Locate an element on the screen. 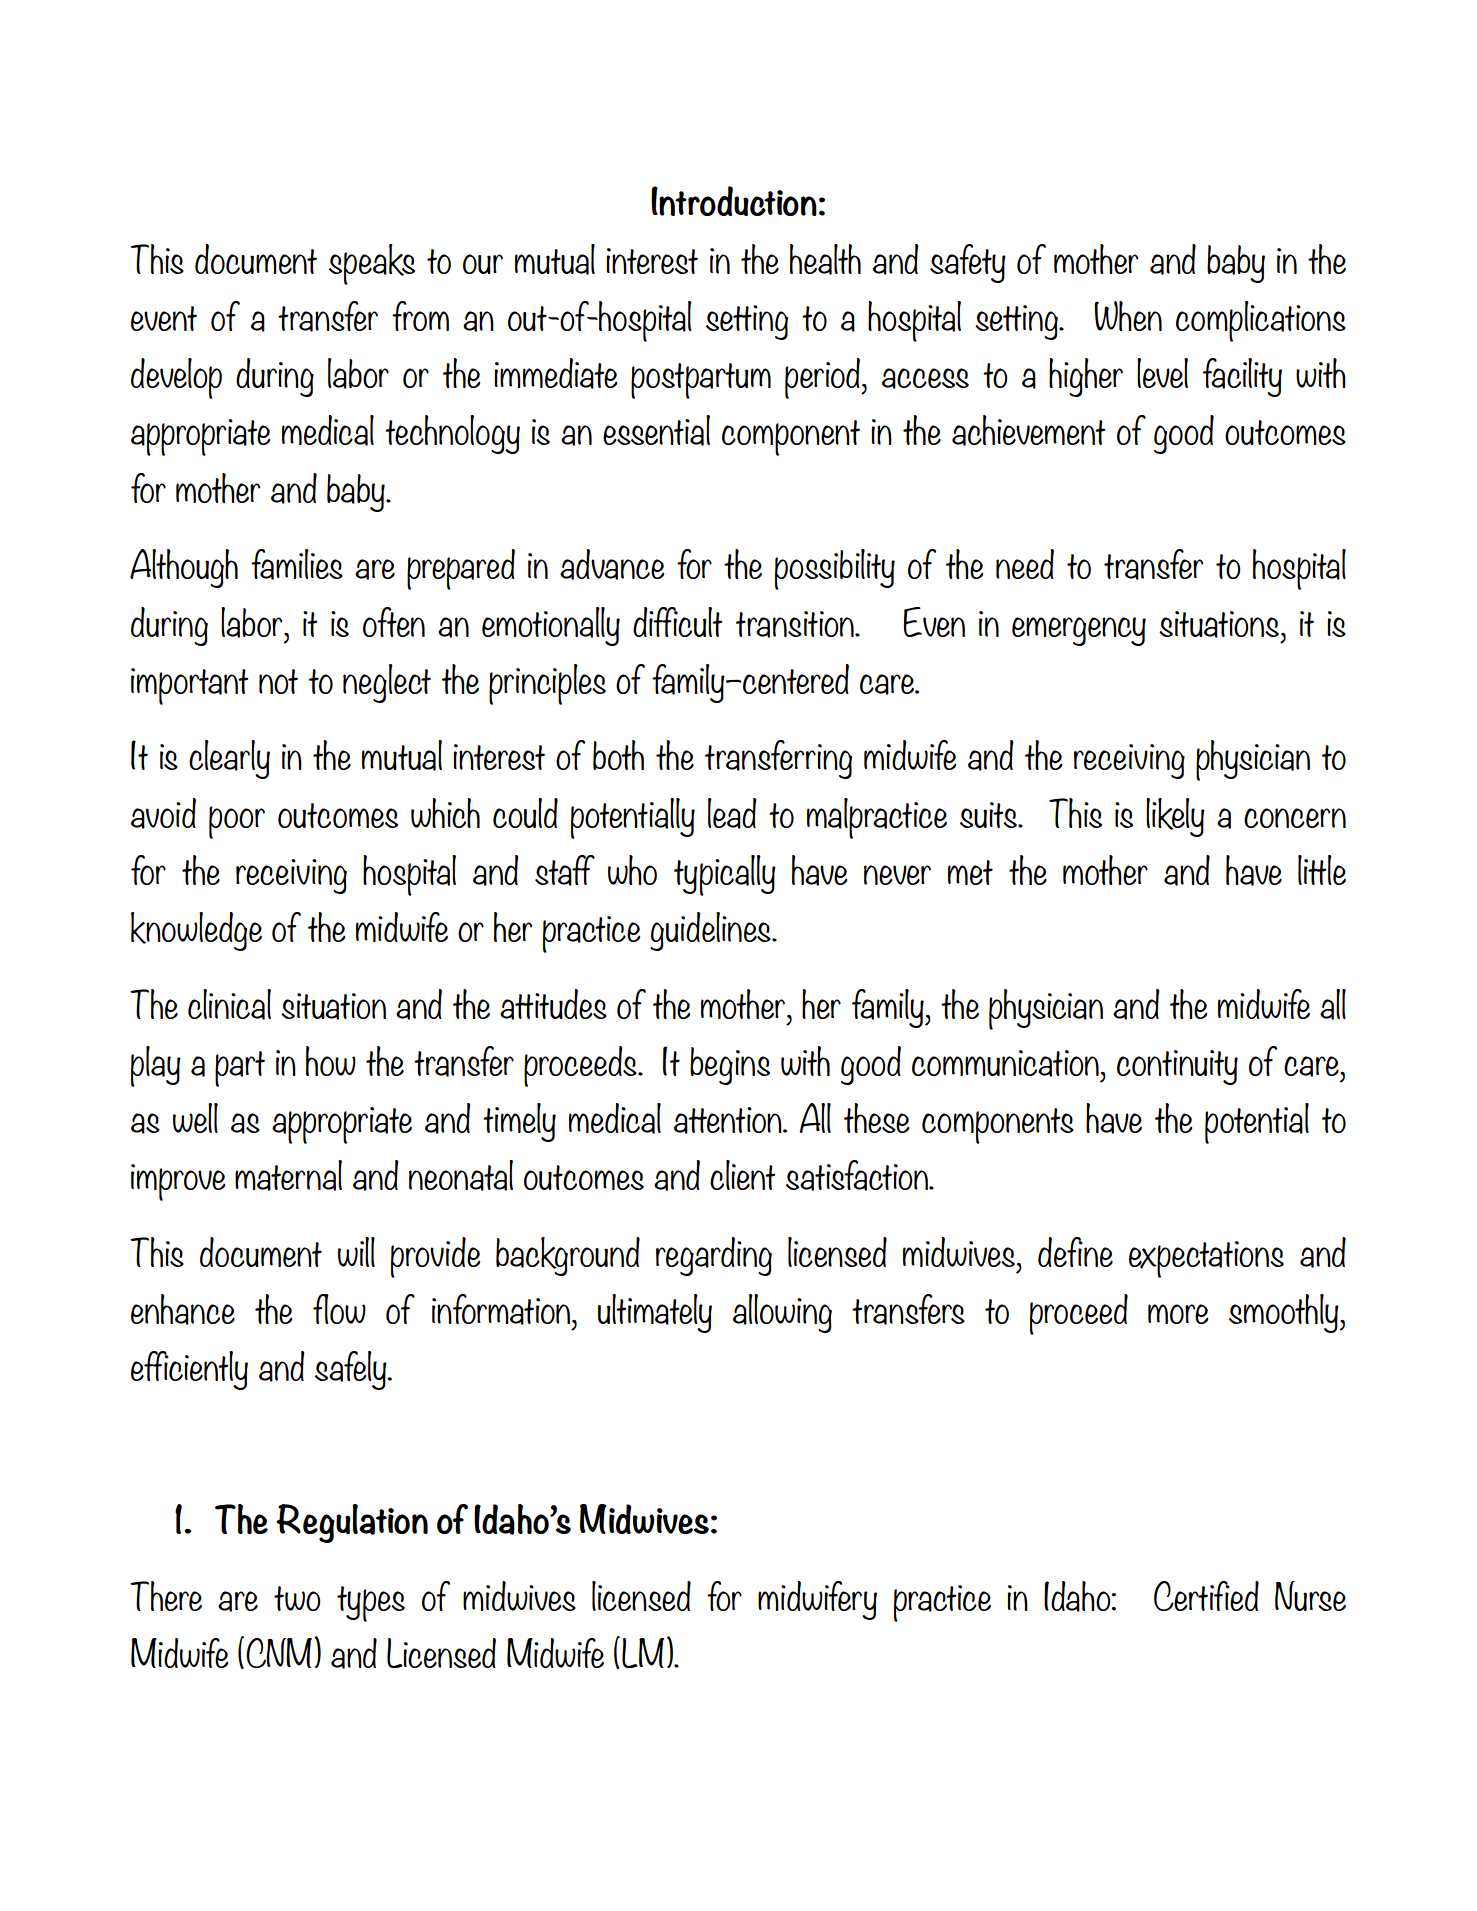  types is located at coordinates (371, 1604).
